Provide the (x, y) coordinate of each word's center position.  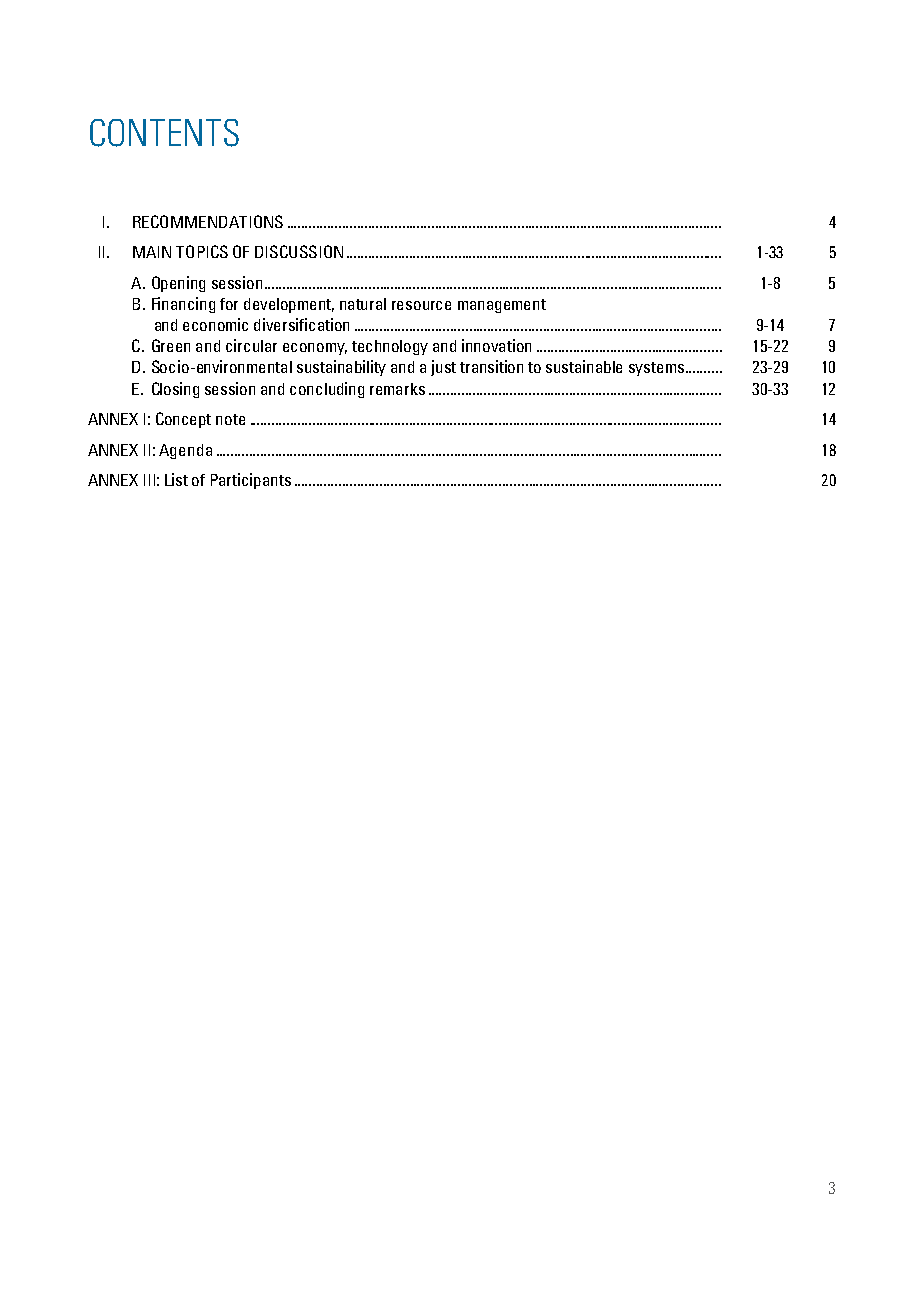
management (502, 306)
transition (491, 366)
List (176, 479)
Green (171, 345)
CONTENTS (164, 133)
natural (363, 304)
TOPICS (202, 251)
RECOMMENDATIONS (208, 221)
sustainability (341, 368)
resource (421, 305)
